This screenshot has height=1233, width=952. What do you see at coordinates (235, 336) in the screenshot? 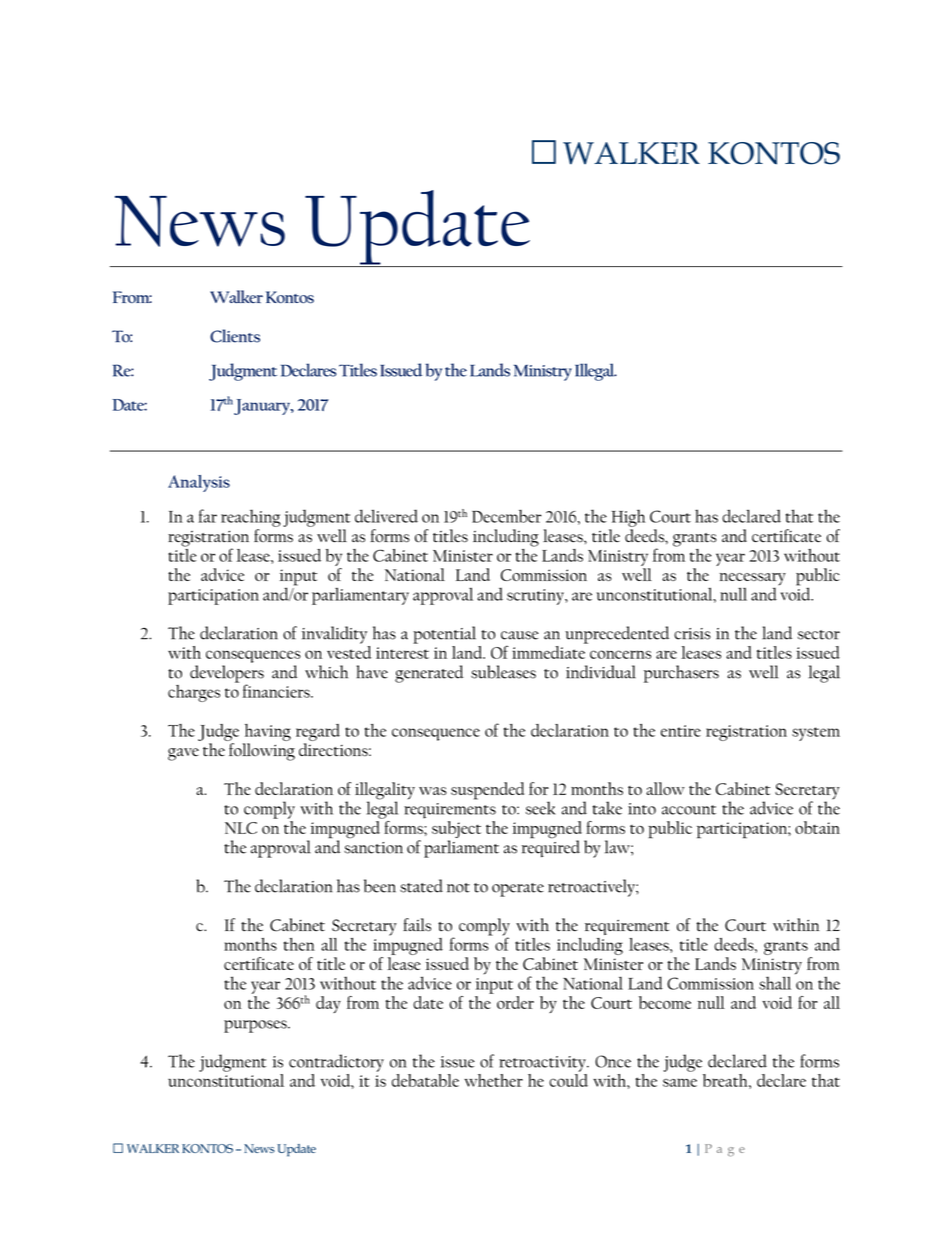
I see `Clients` at bounding box center [235, 336].
